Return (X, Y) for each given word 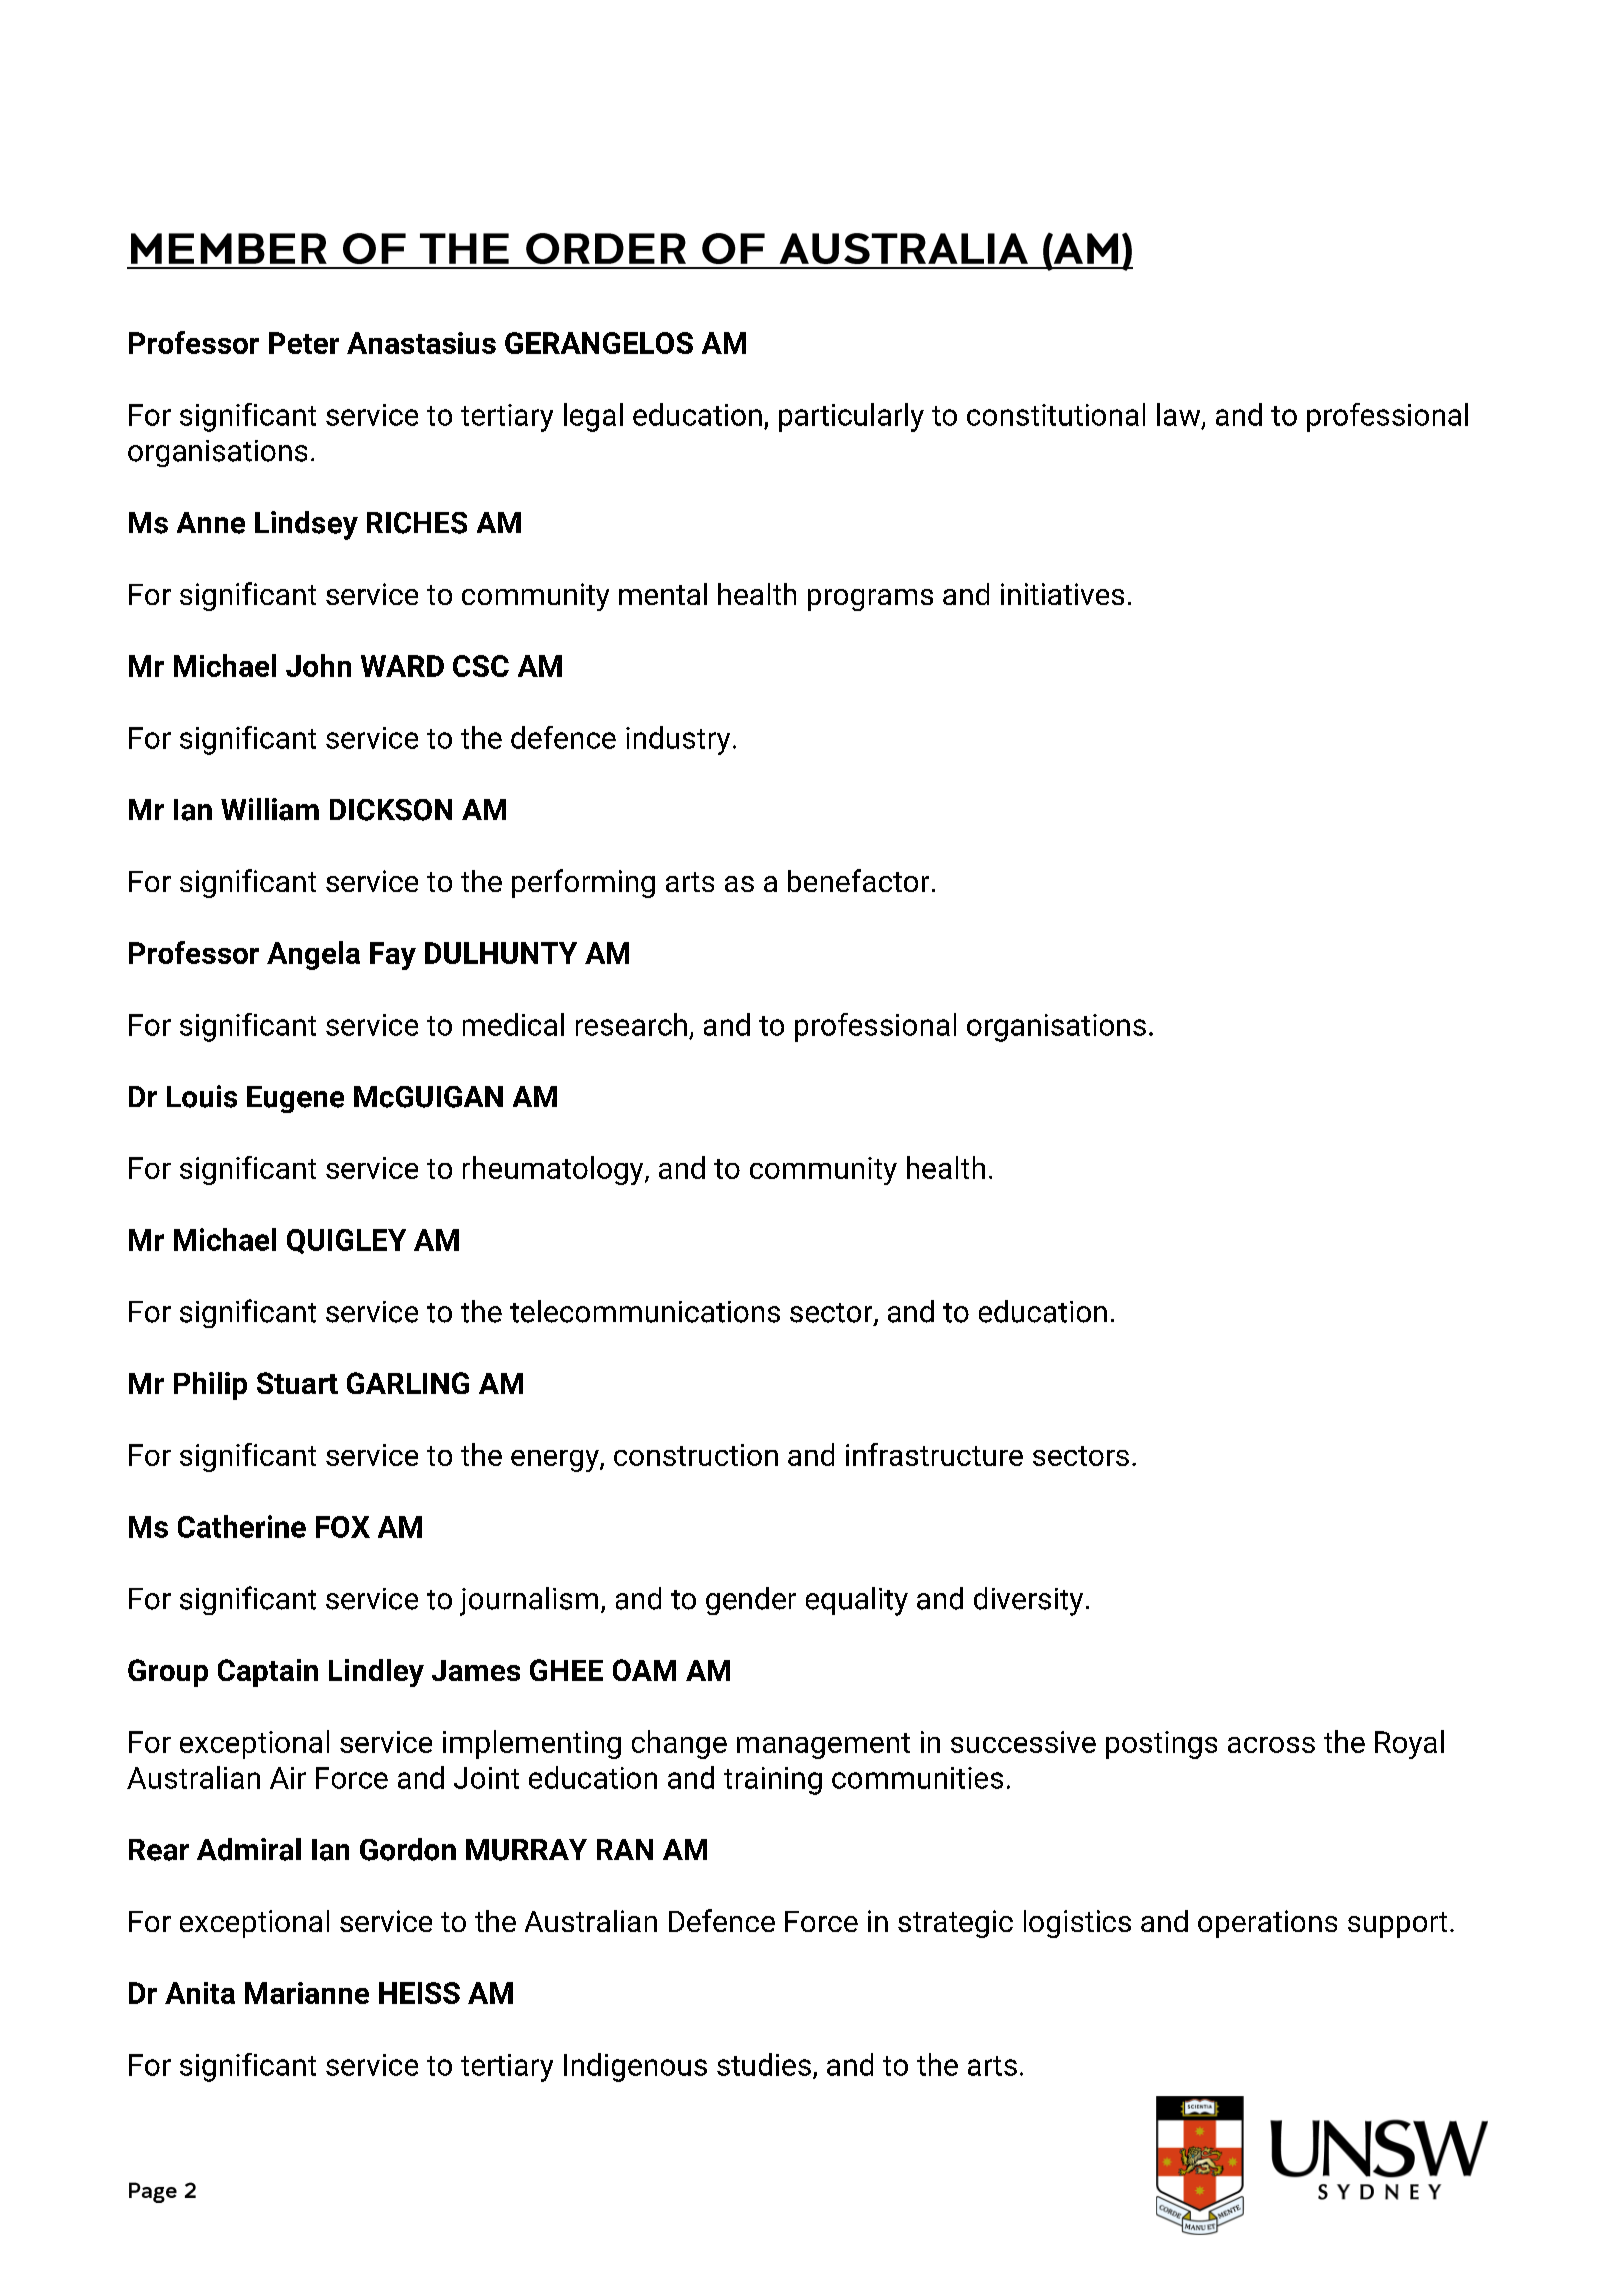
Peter (304, 343)
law (1180, 415)
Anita (200, 1993)
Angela (313, 955)
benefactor (858, 880)
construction (696, 1455)
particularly (851, 417)
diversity (1028, 1601)
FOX (343, 1527)
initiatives (1062, 594)
